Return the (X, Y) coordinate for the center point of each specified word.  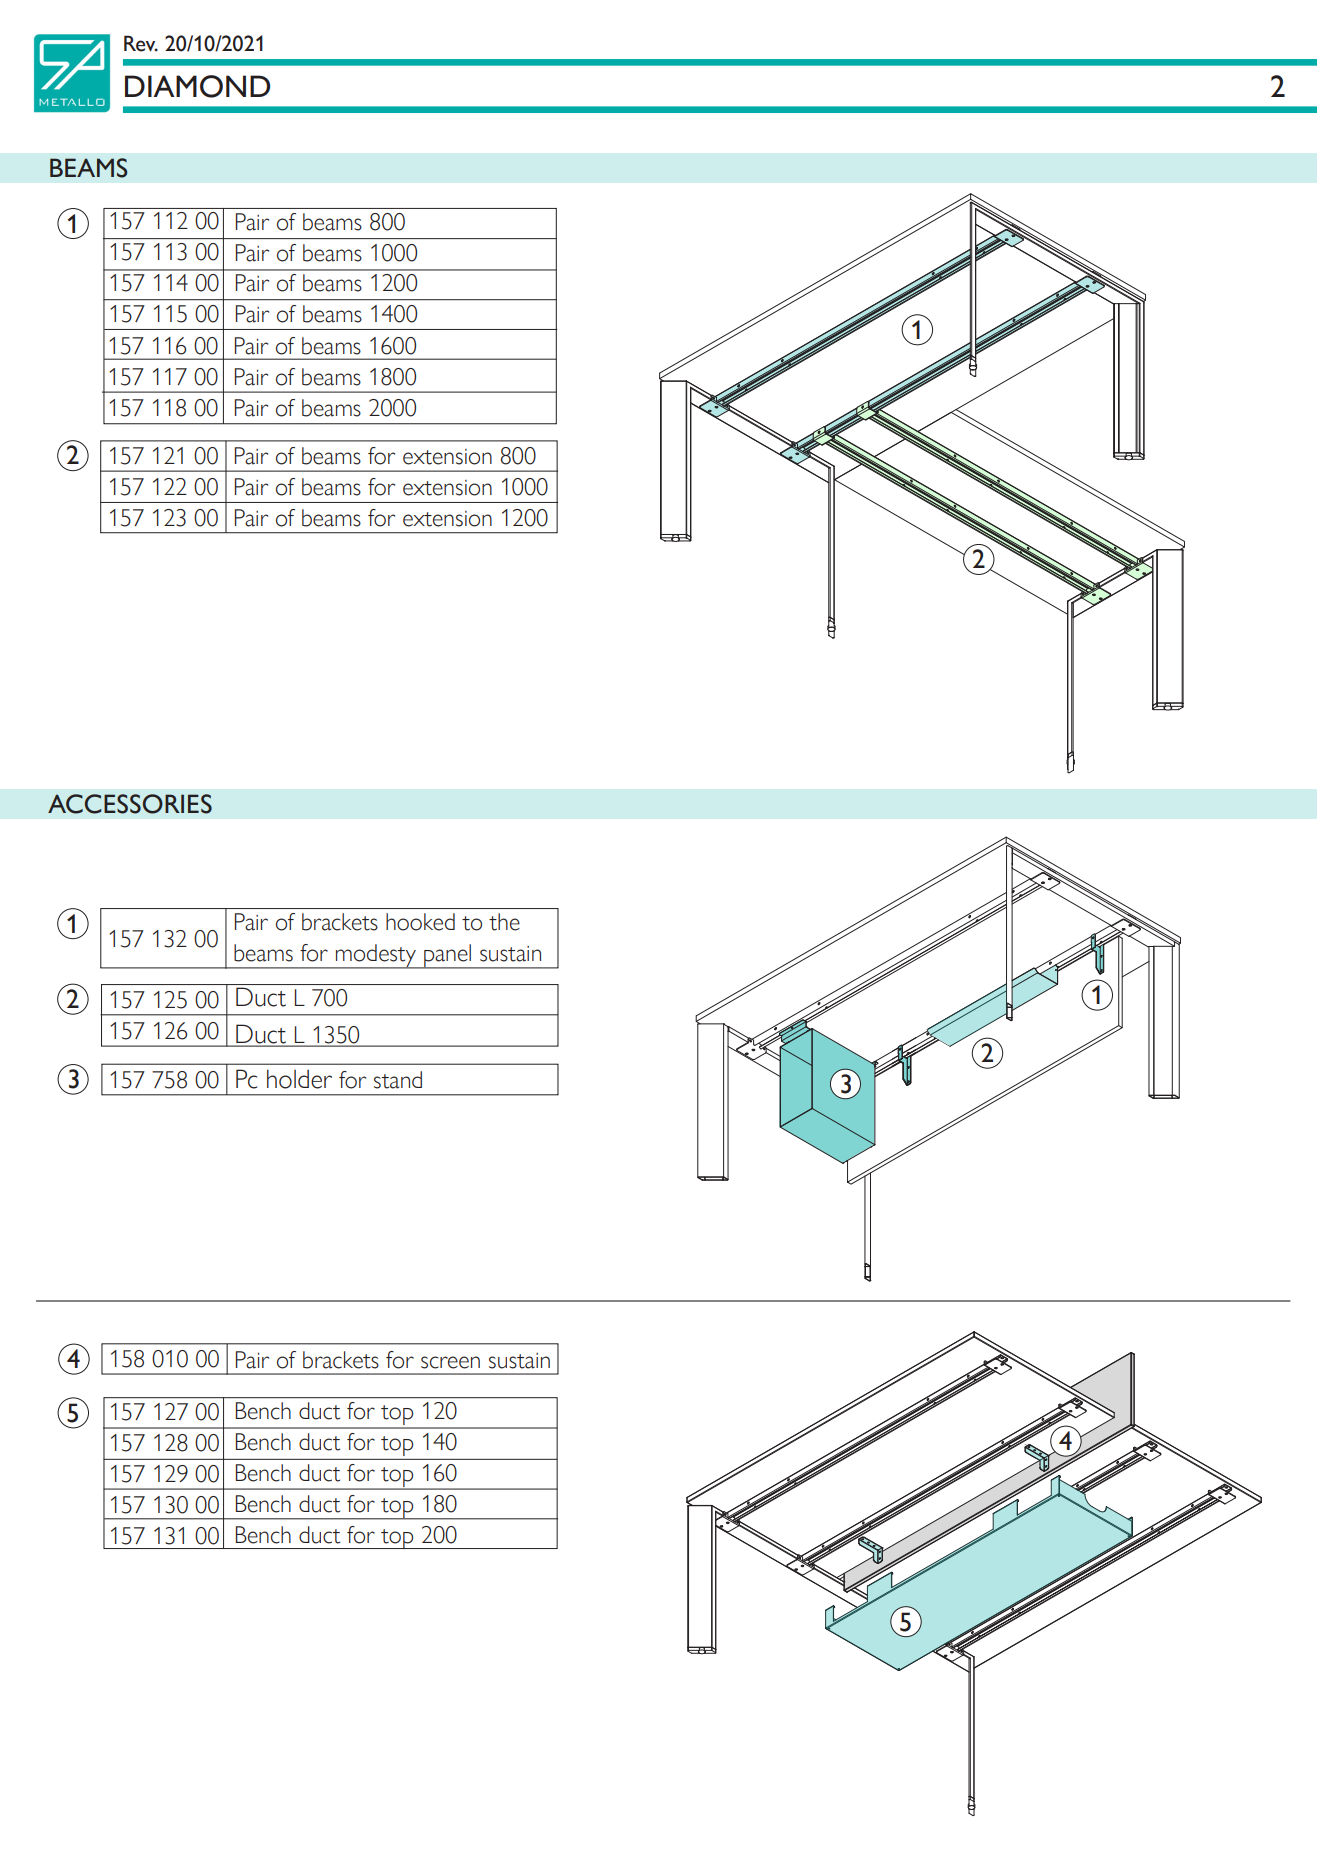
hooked (420, 922)
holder (299, 1079)
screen (450, 1362)
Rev (141, 43)
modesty (376, 956)
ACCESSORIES (130, 804)
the (504, 922)
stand (398, 1080)
